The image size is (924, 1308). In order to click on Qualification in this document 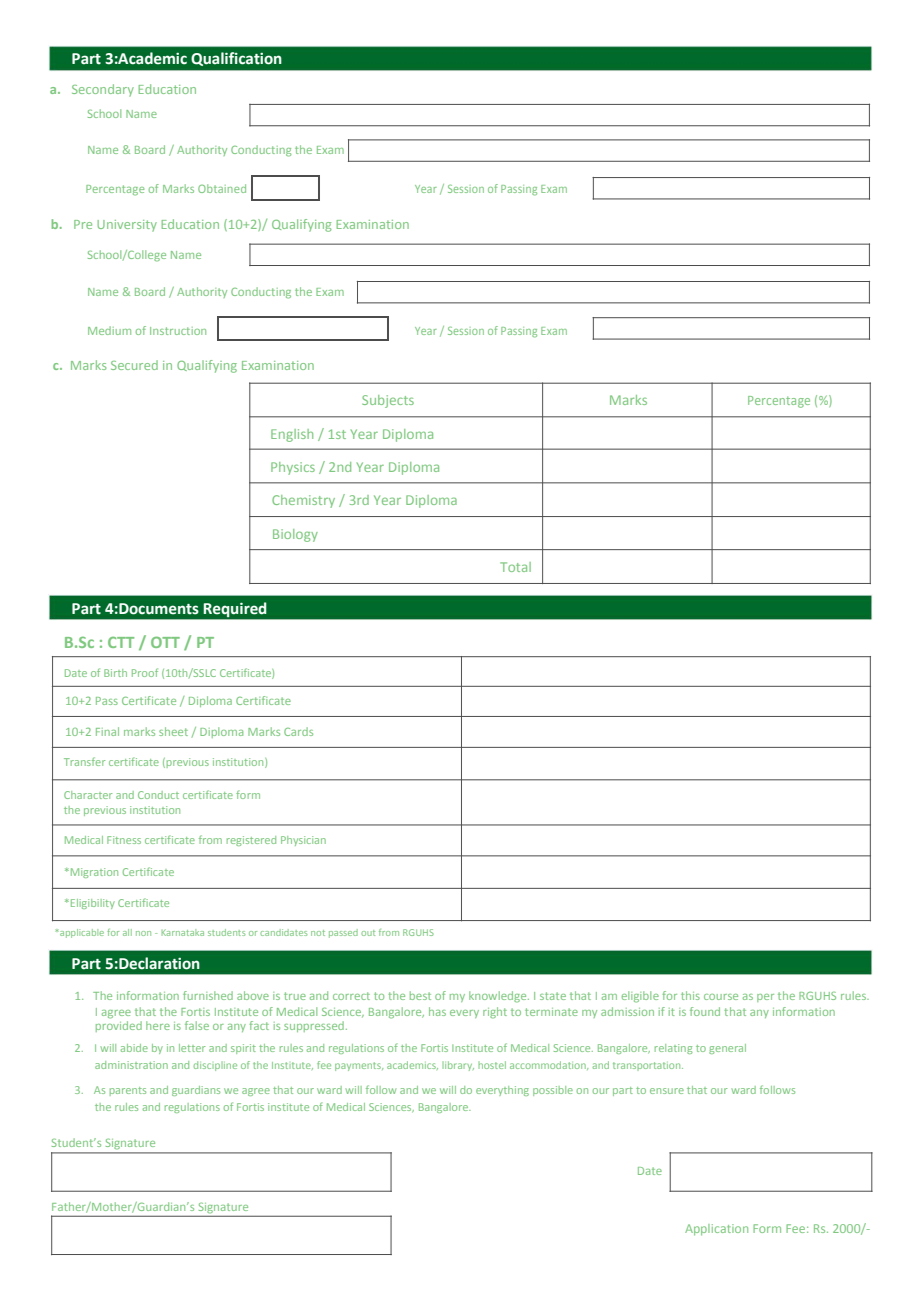, I will do `click(236, 59)`.
